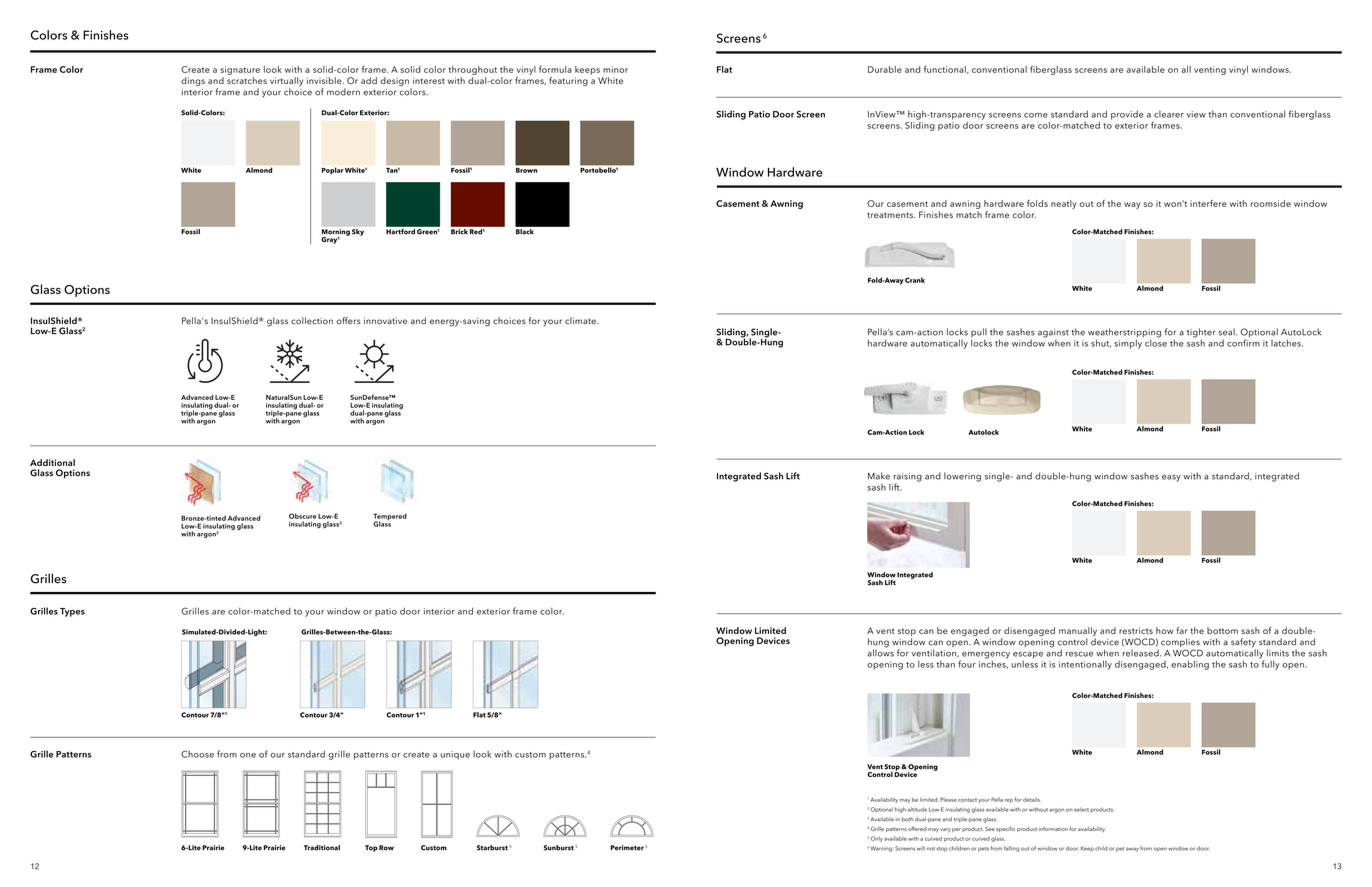 This document has height=887, width=1372. What do you see at coordinates (492, 848) in the document?
I see `Starburst` at bounding box center [492, 848].
